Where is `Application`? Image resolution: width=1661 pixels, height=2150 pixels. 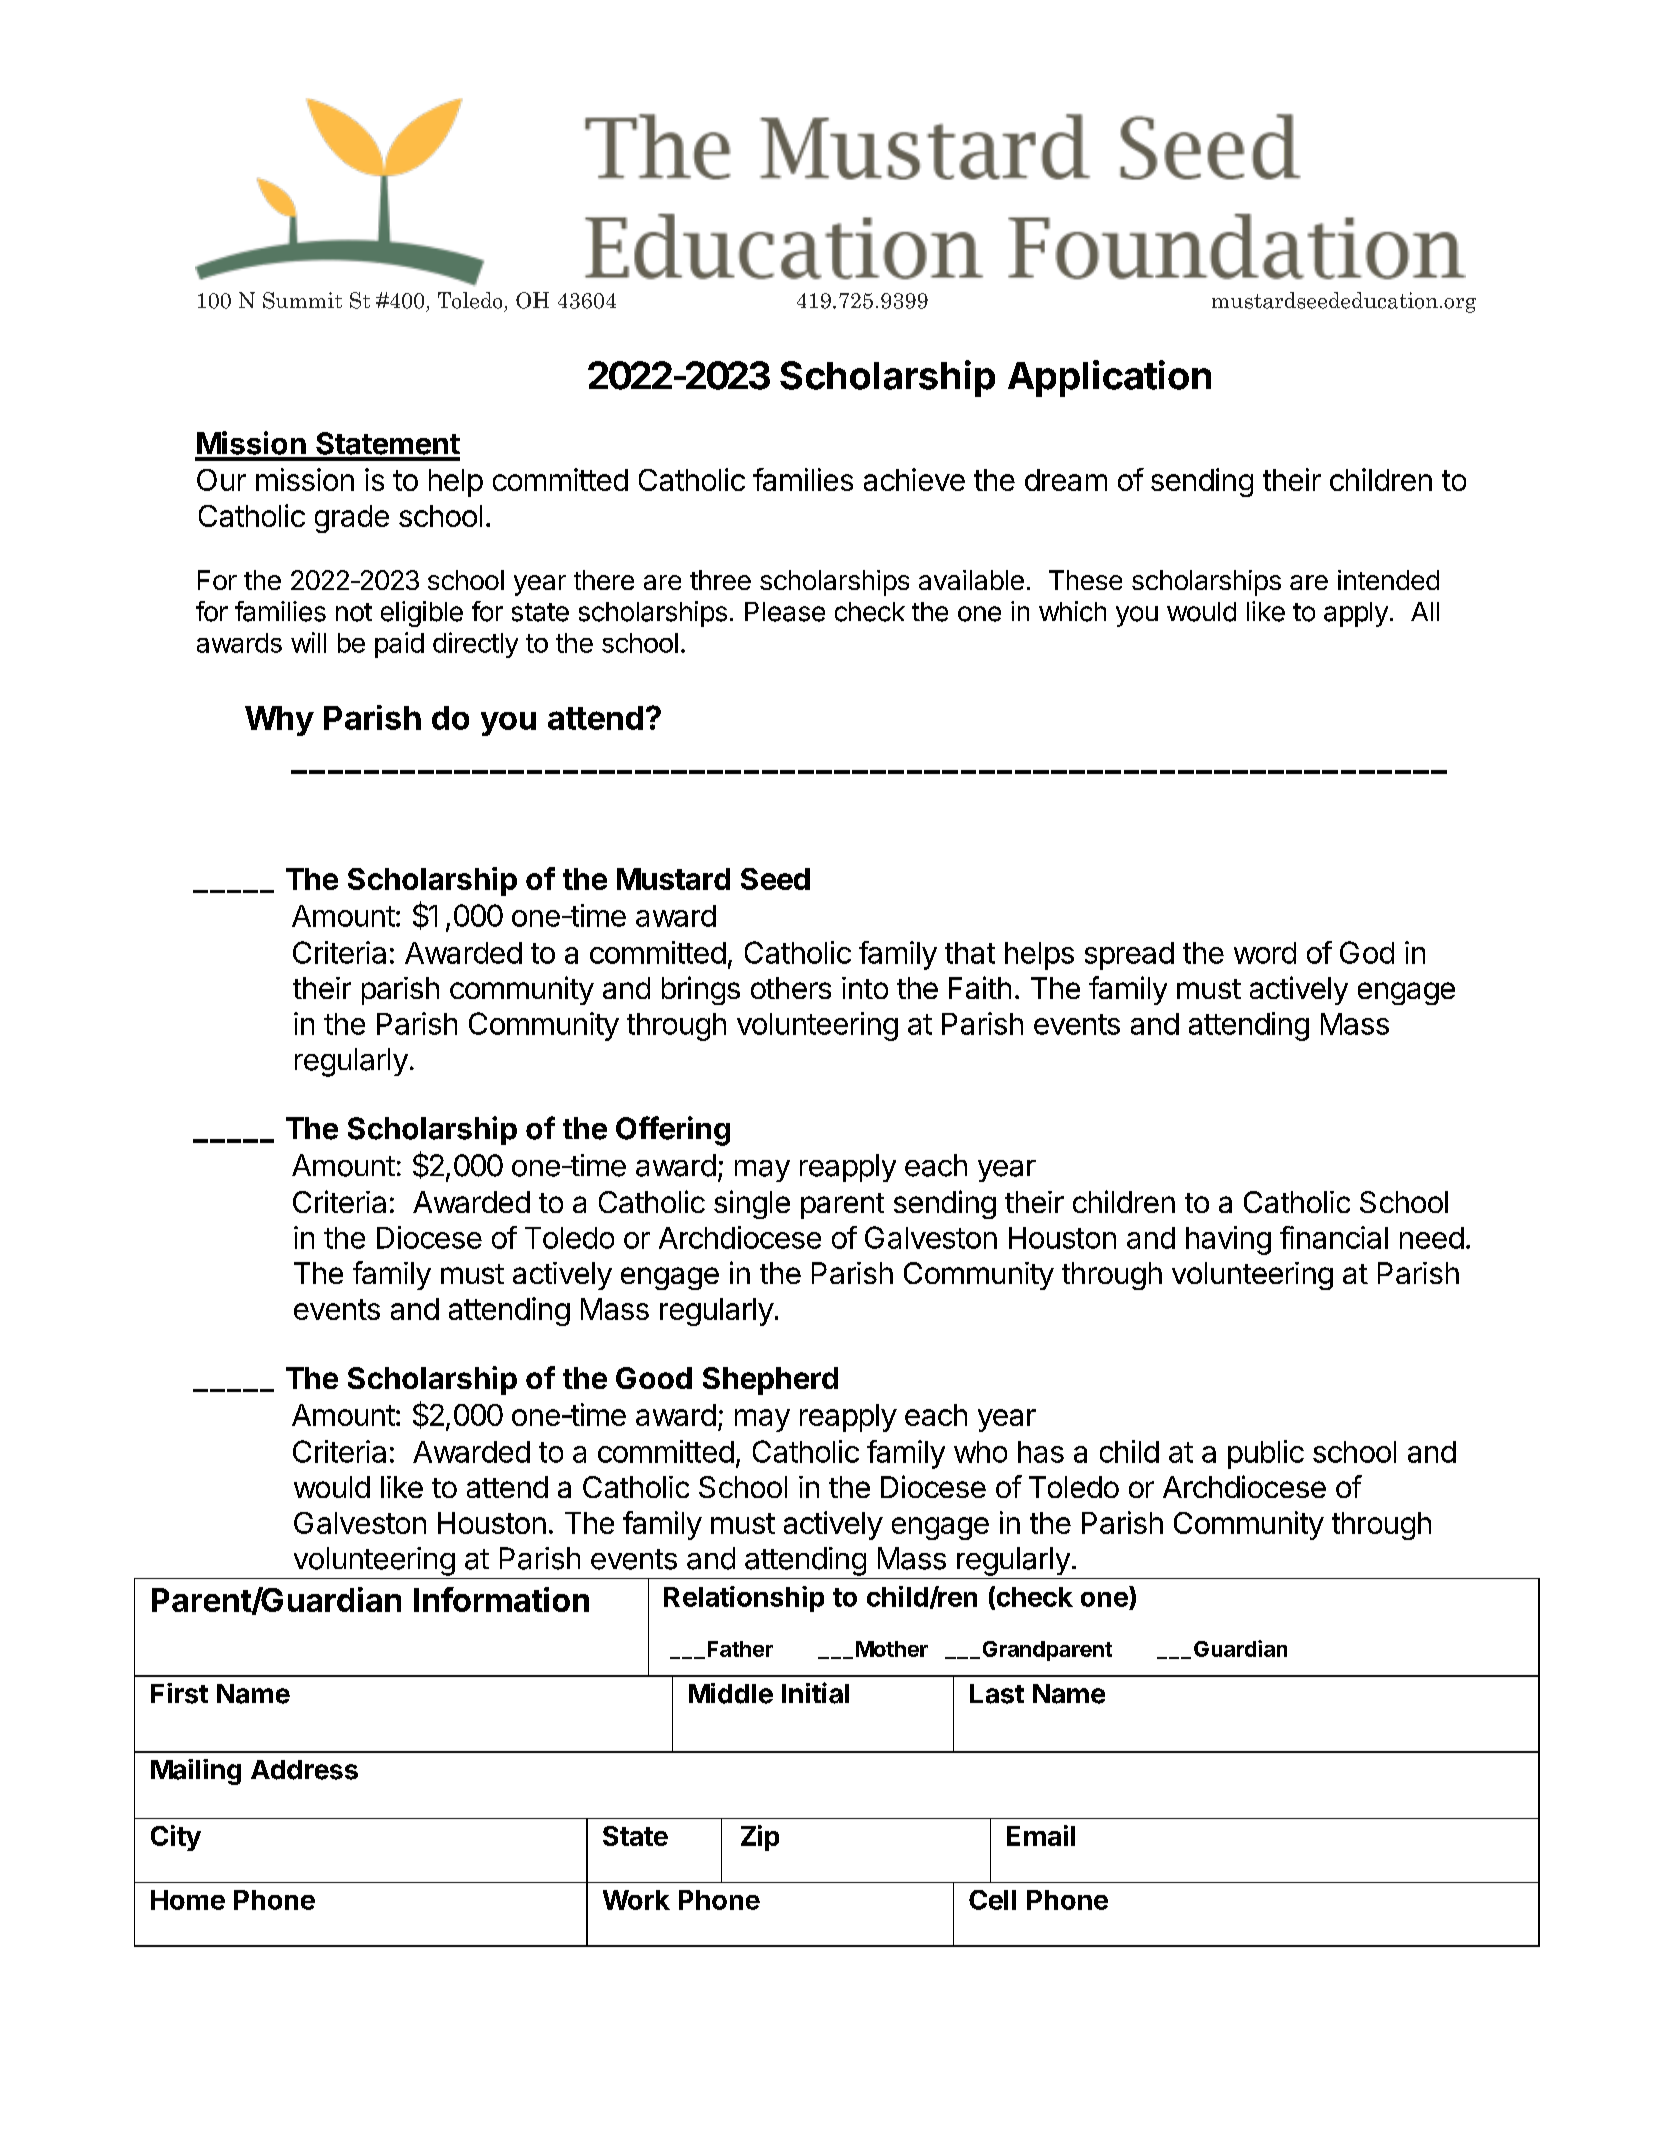
Application is located at coordinates (1109, 378).
